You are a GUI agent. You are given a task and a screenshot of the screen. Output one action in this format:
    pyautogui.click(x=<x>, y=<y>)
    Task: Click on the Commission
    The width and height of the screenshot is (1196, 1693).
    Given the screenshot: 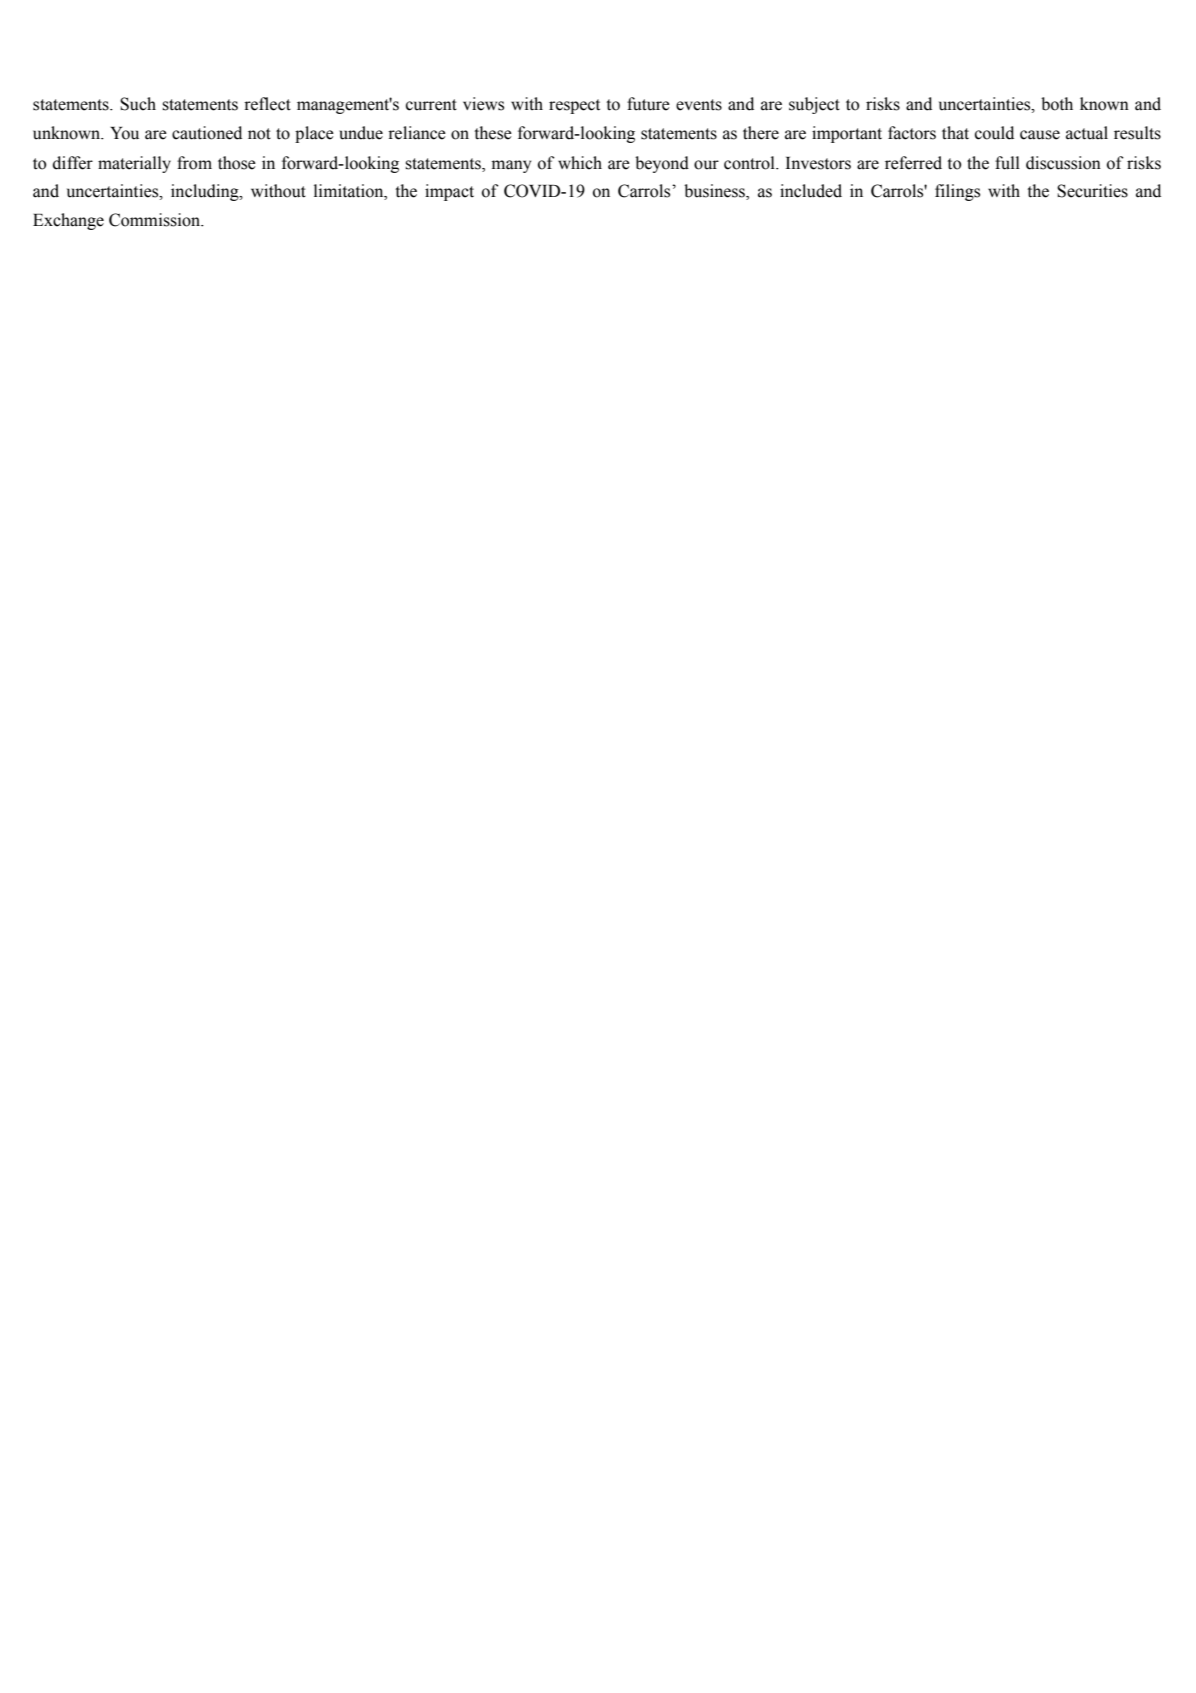 What is the action you would take?
    pyautogui.click(x=156, y=220)
